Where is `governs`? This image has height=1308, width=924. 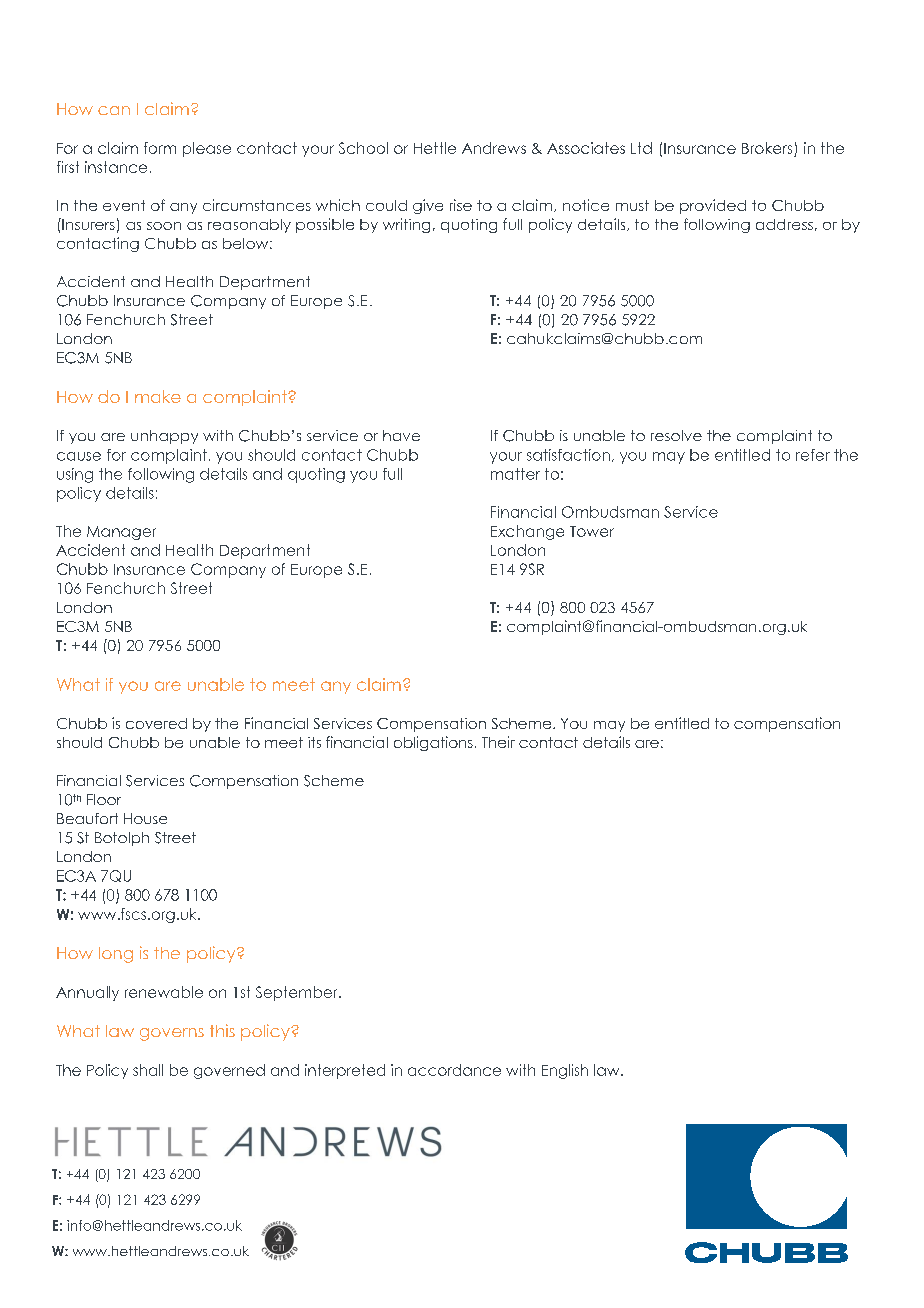
governs is located at coordinates (172, 1034).
